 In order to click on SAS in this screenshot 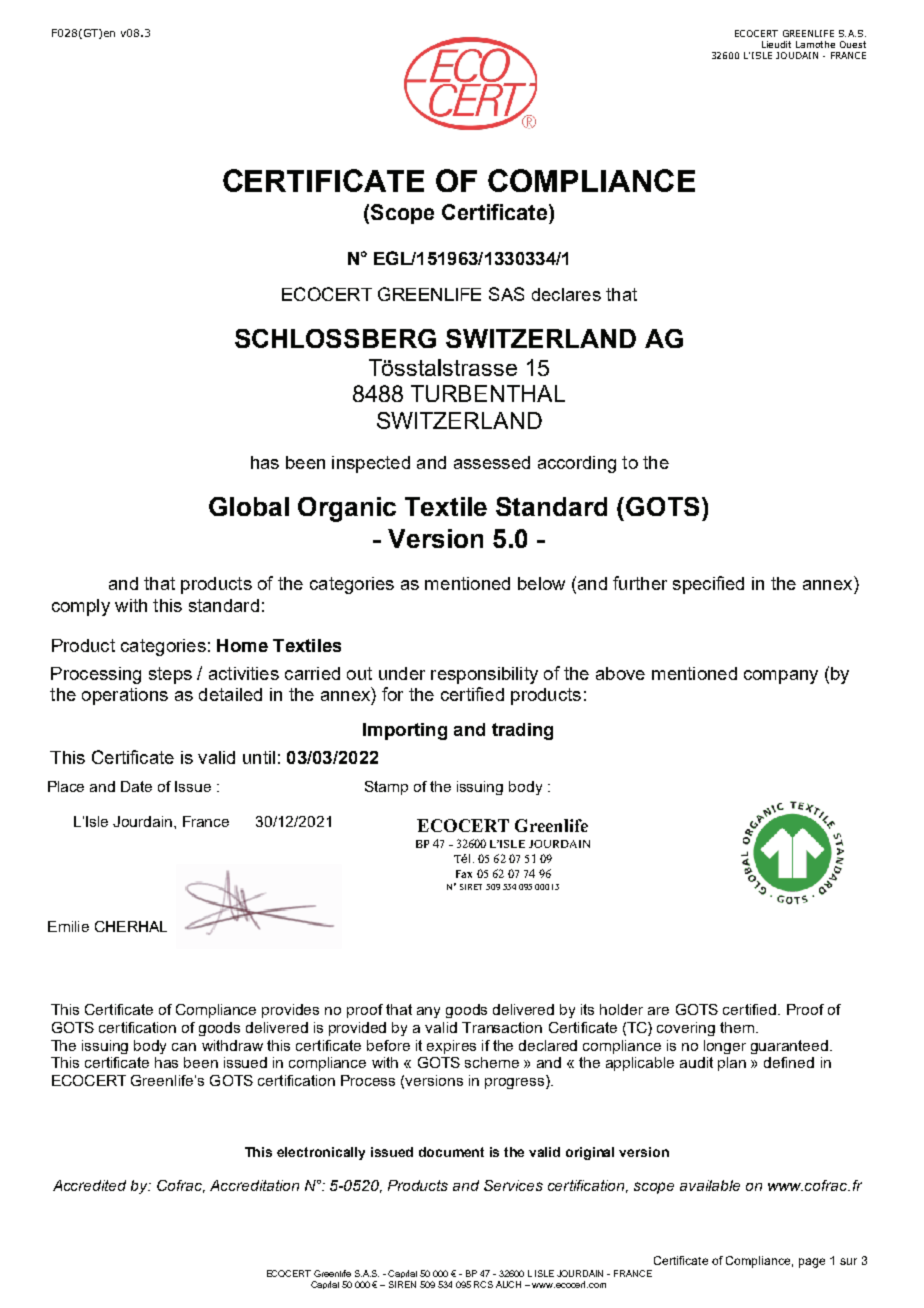, I will do `click(506, 294)`.
